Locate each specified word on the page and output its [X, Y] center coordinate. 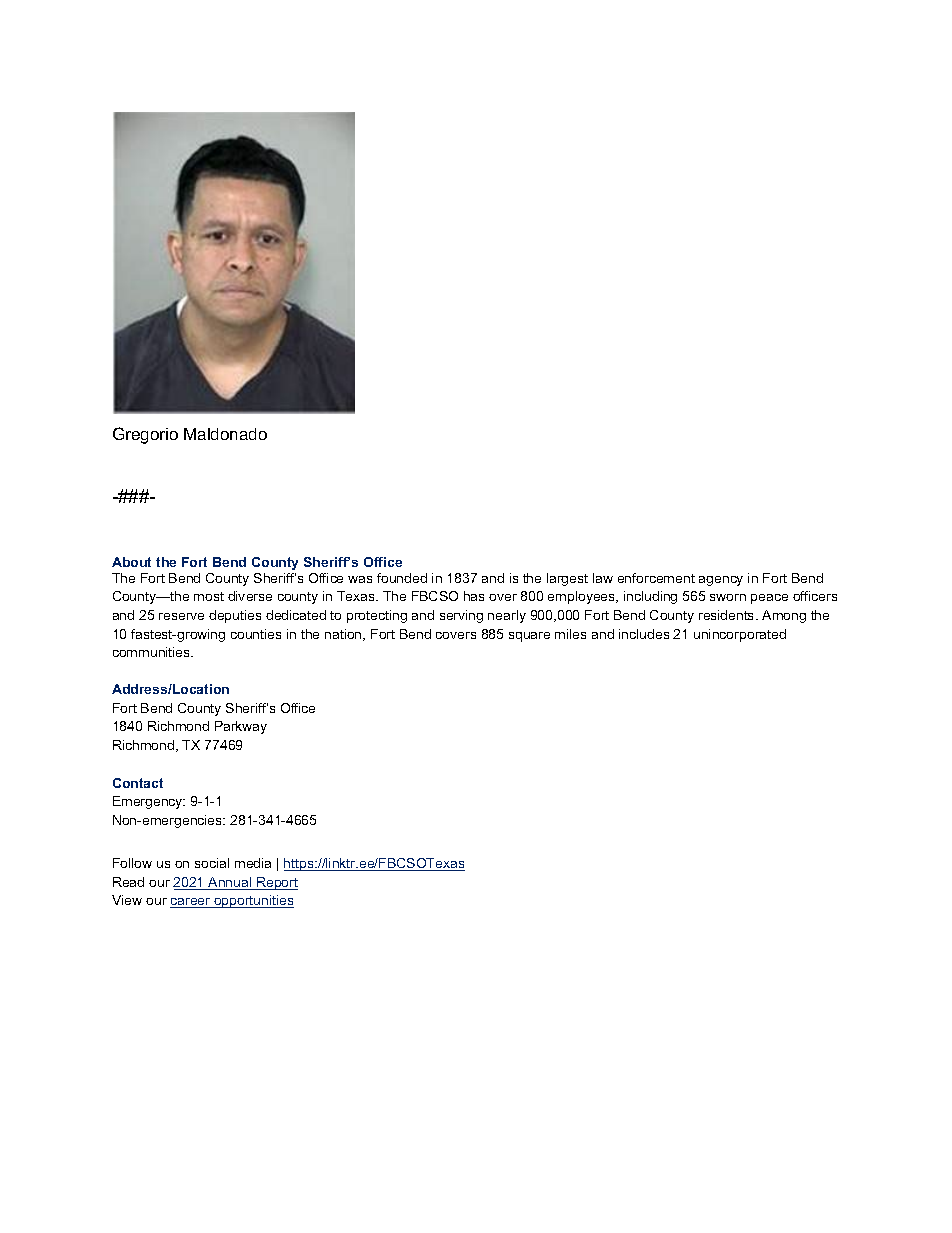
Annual [230, 883]
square [529, 637]
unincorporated [740, 635]
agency [721, 581]
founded [402, 578]
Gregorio [145, 435]
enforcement [656, 578]
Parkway [241, 727]
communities [153, 652]
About [131, 562]
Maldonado [225, 434]
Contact [138, 783]
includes [644, 634]
